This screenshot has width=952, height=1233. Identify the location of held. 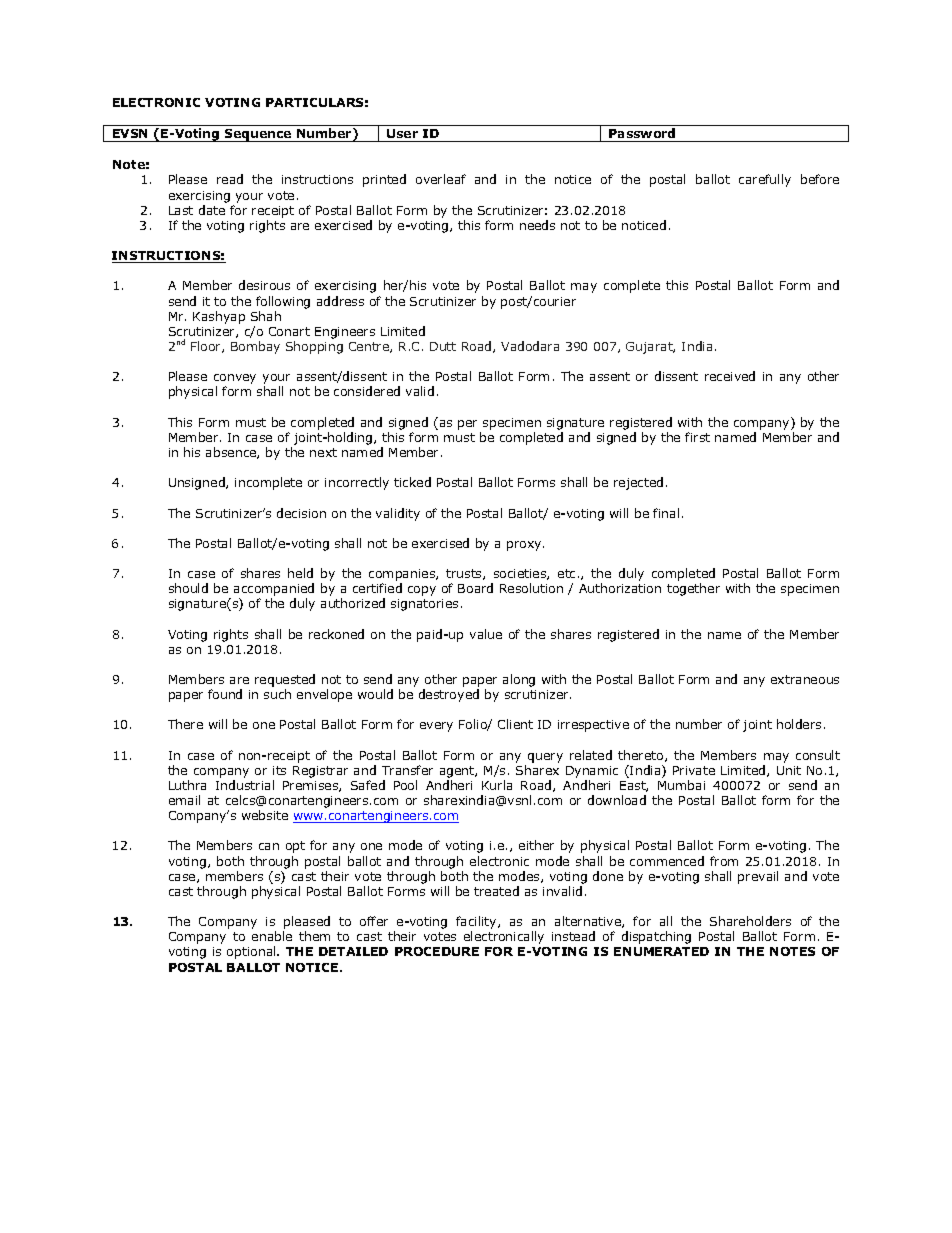
(300, 573).
